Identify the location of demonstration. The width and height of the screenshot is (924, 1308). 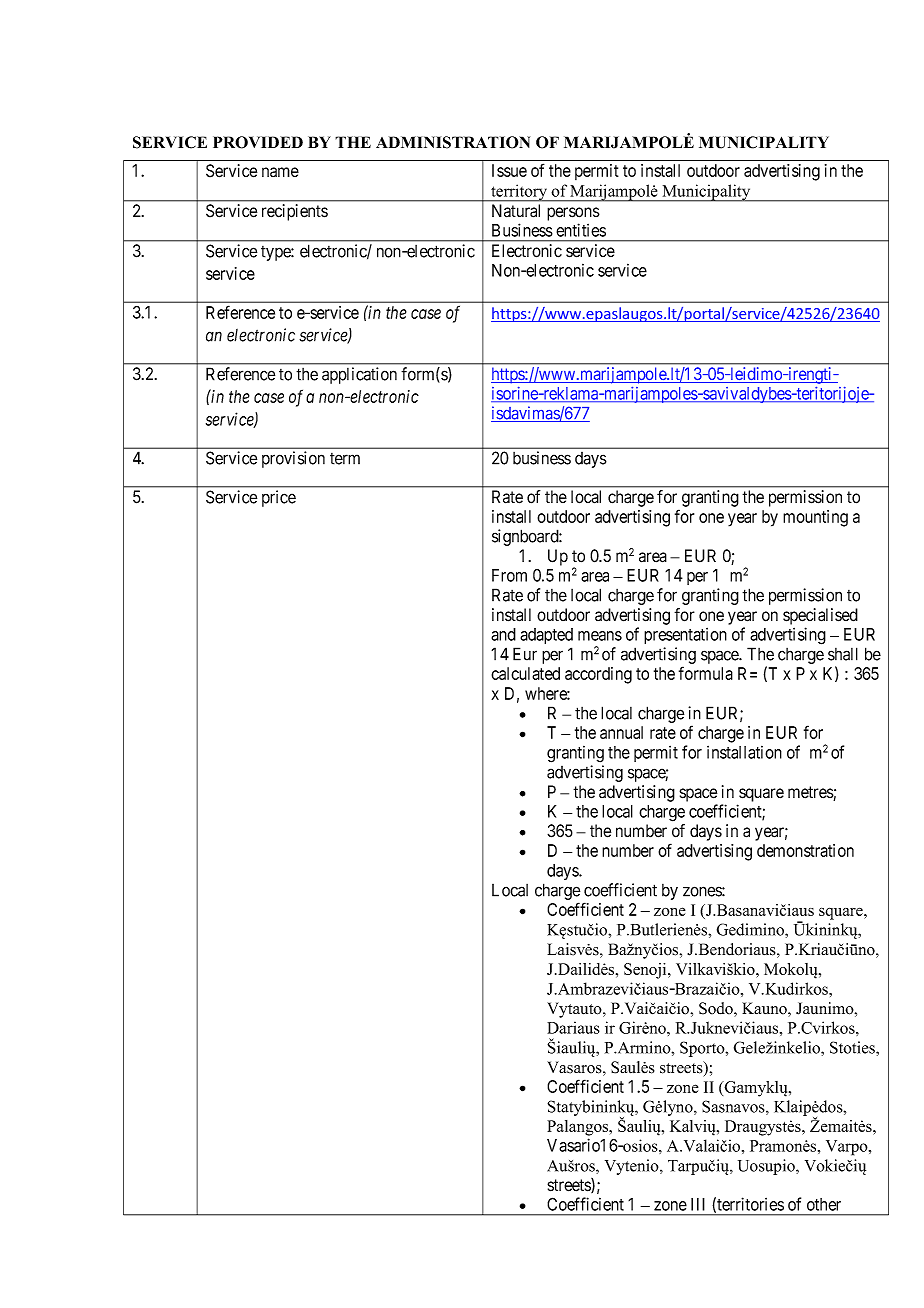
(805, 850).
